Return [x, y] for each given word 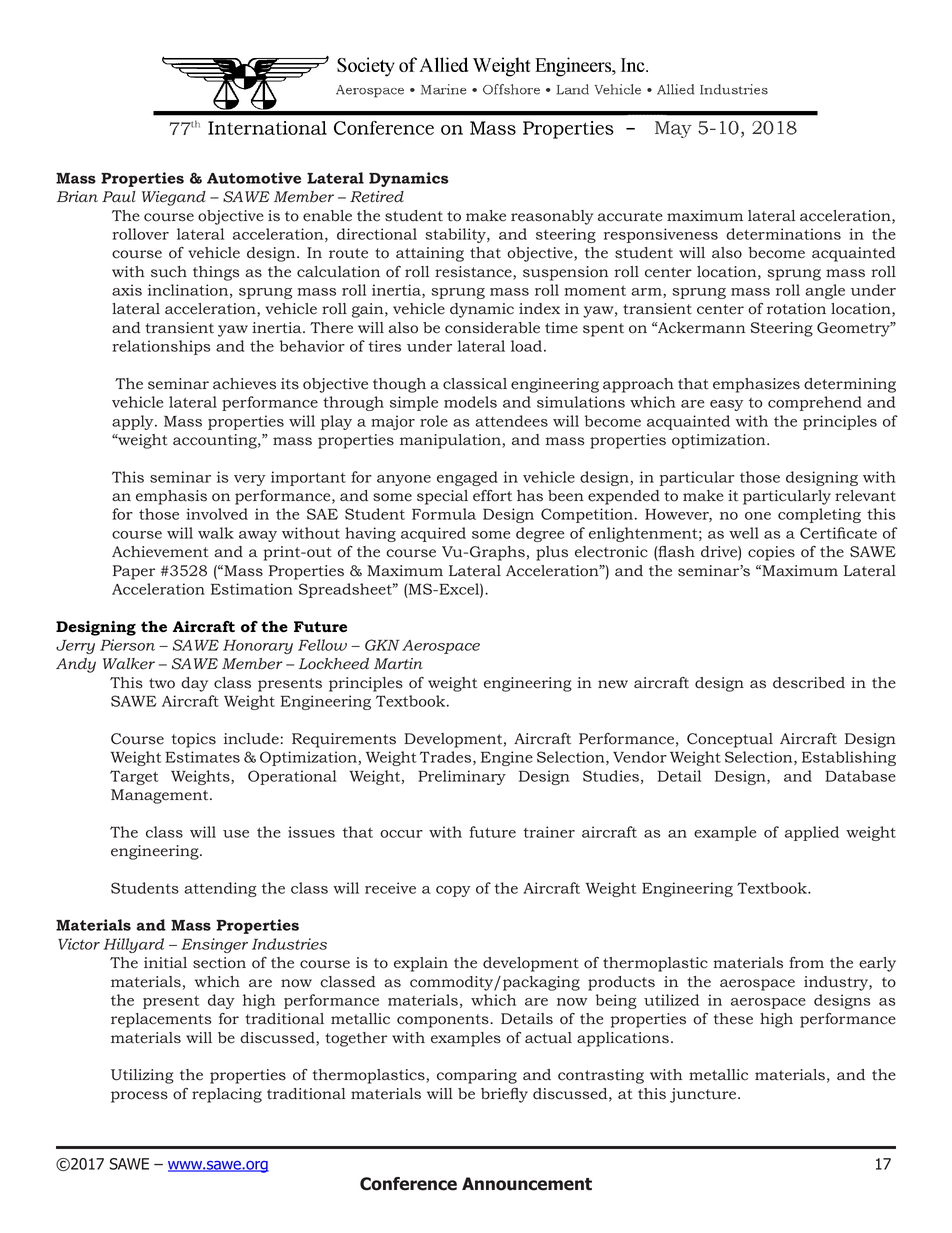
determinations [783, 234]
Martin [398, 664]
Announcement [527, 1184]
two [162, 683]
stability [456, 235]
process [139, 1097]
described [809, 683]
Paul [119, 197]
